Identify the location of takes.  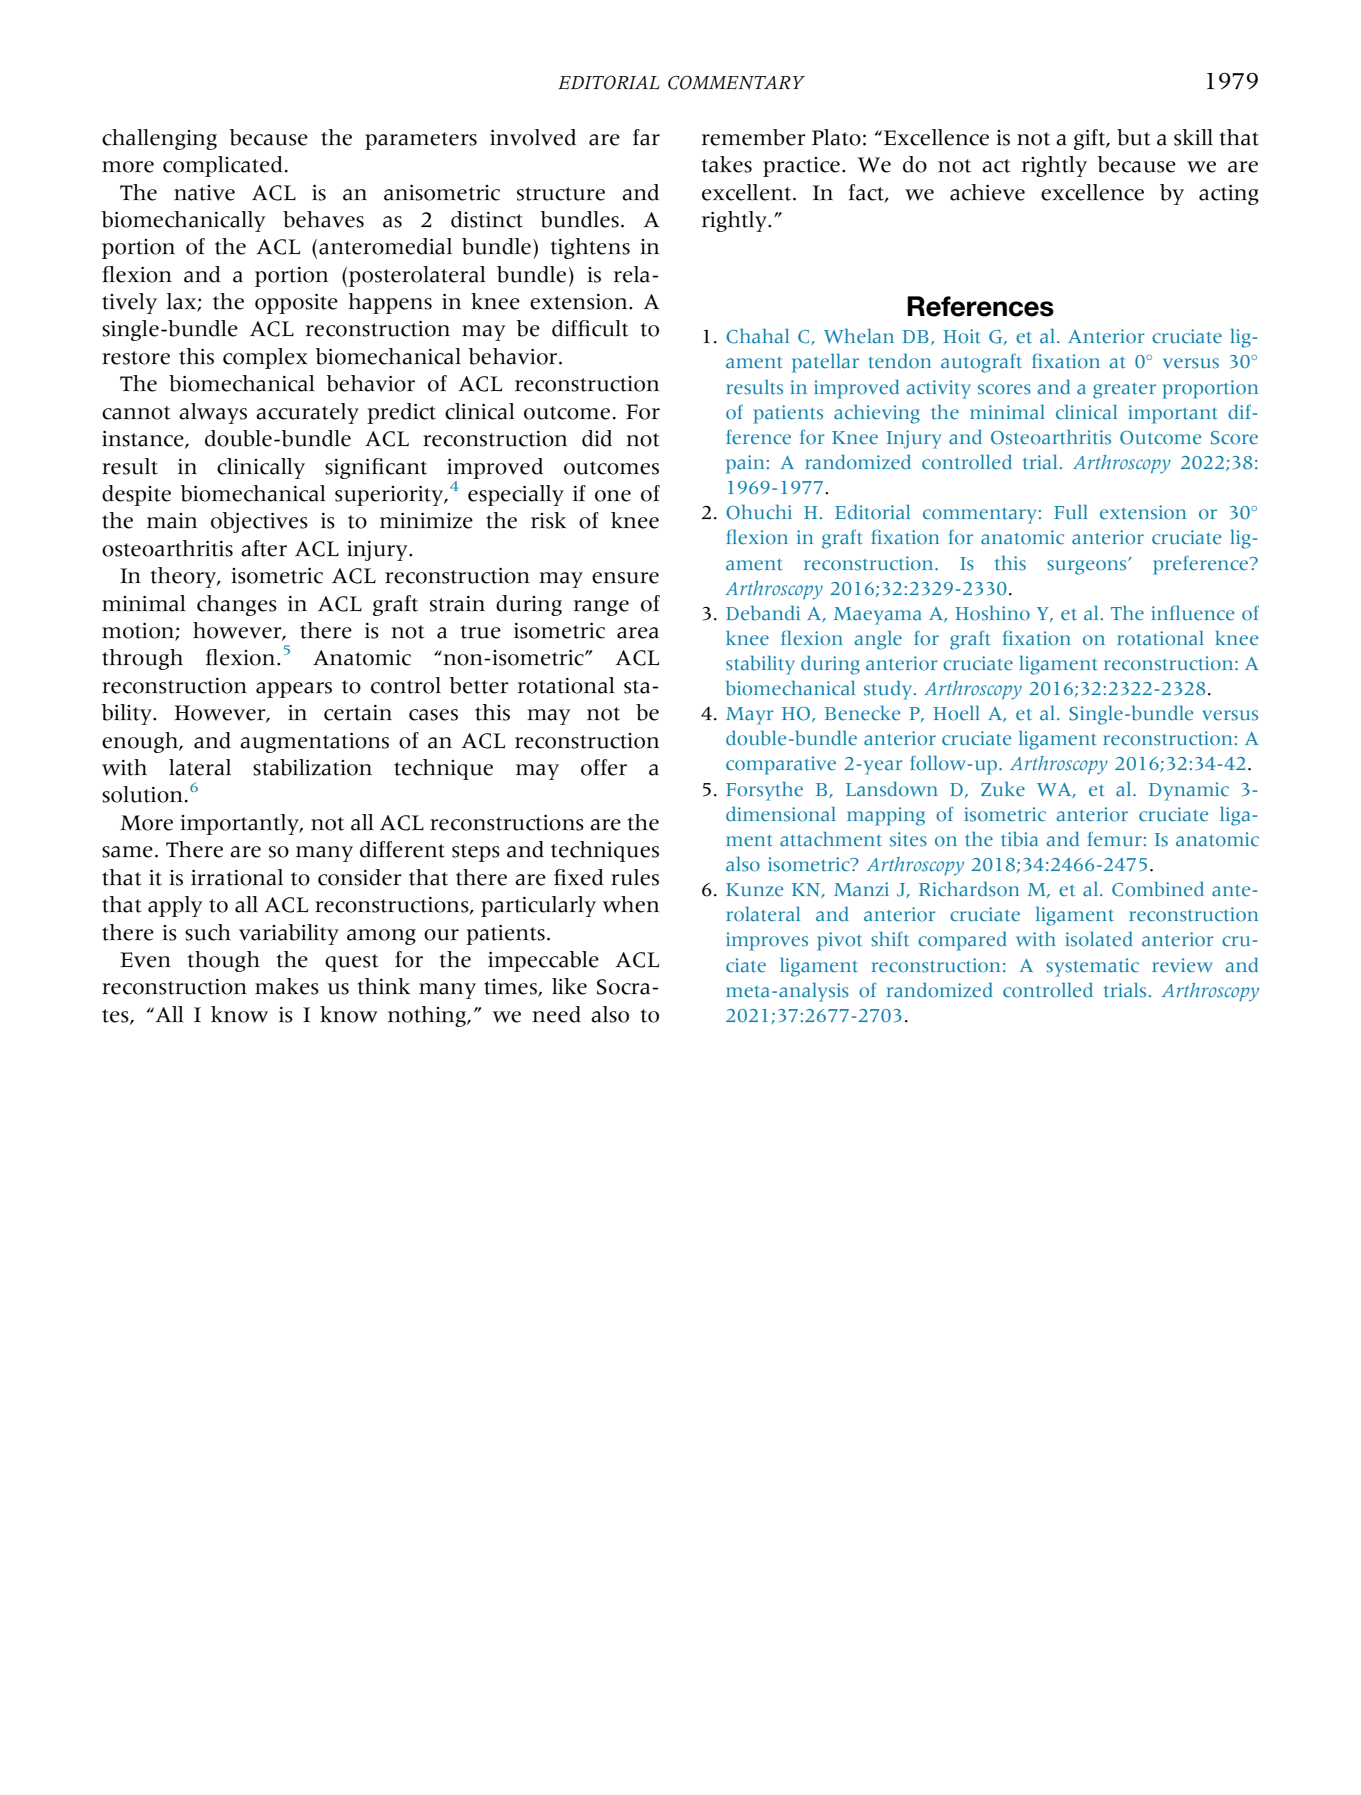
(727, 164).
